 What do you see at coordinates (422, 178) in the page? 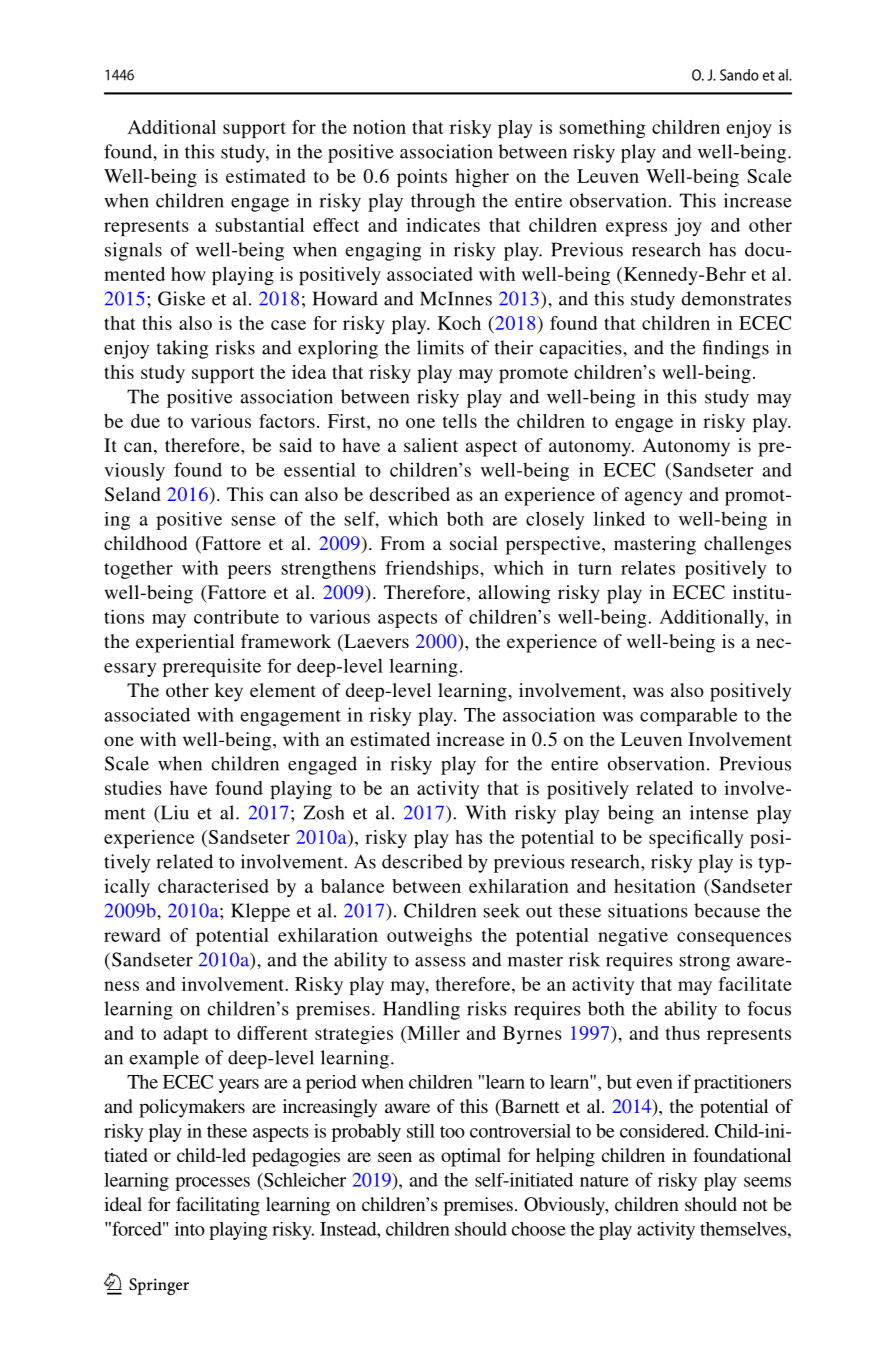
I see `points` at bounding box center [422, 178].
